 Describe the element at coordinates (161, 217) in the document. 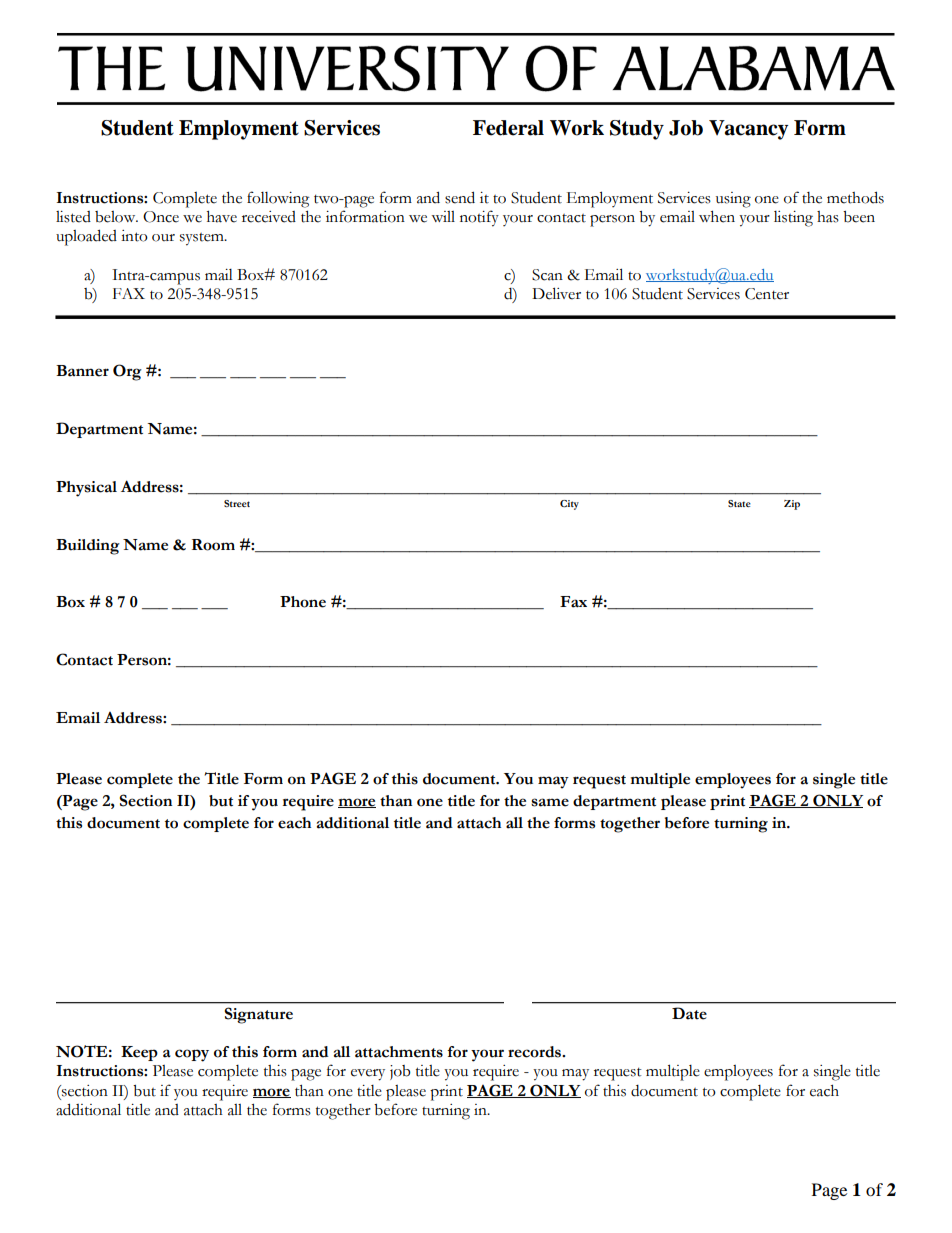

I see `Once` at that location.
